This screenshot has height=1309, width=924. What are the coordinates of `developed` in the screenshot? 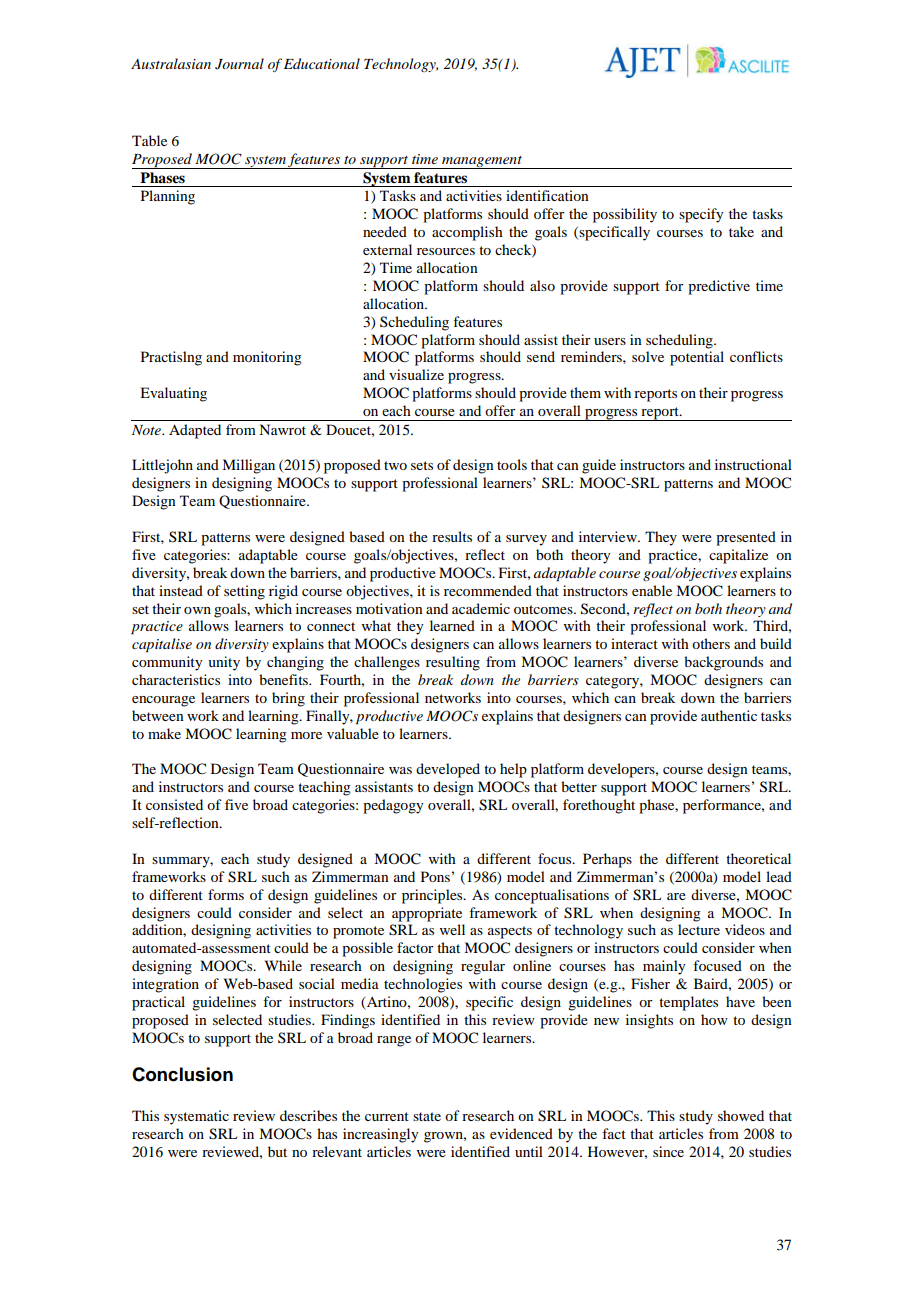 It's located at (448, 770).
